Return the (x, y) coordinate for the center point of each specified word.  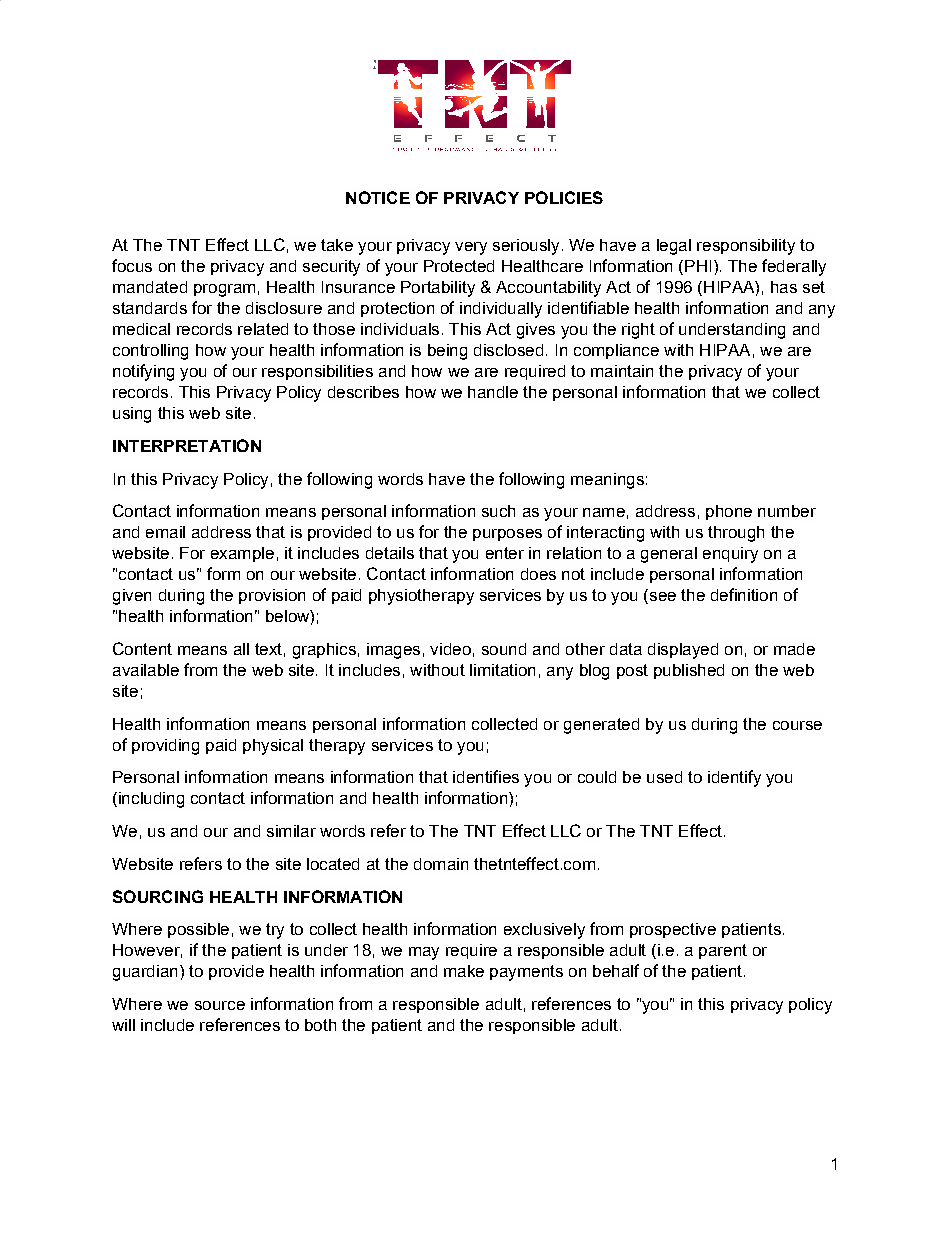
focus (132, 265)
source (220, 1005)
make (464, 971)
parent (723, 951)
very (471, 248)
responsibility (746, 247)
